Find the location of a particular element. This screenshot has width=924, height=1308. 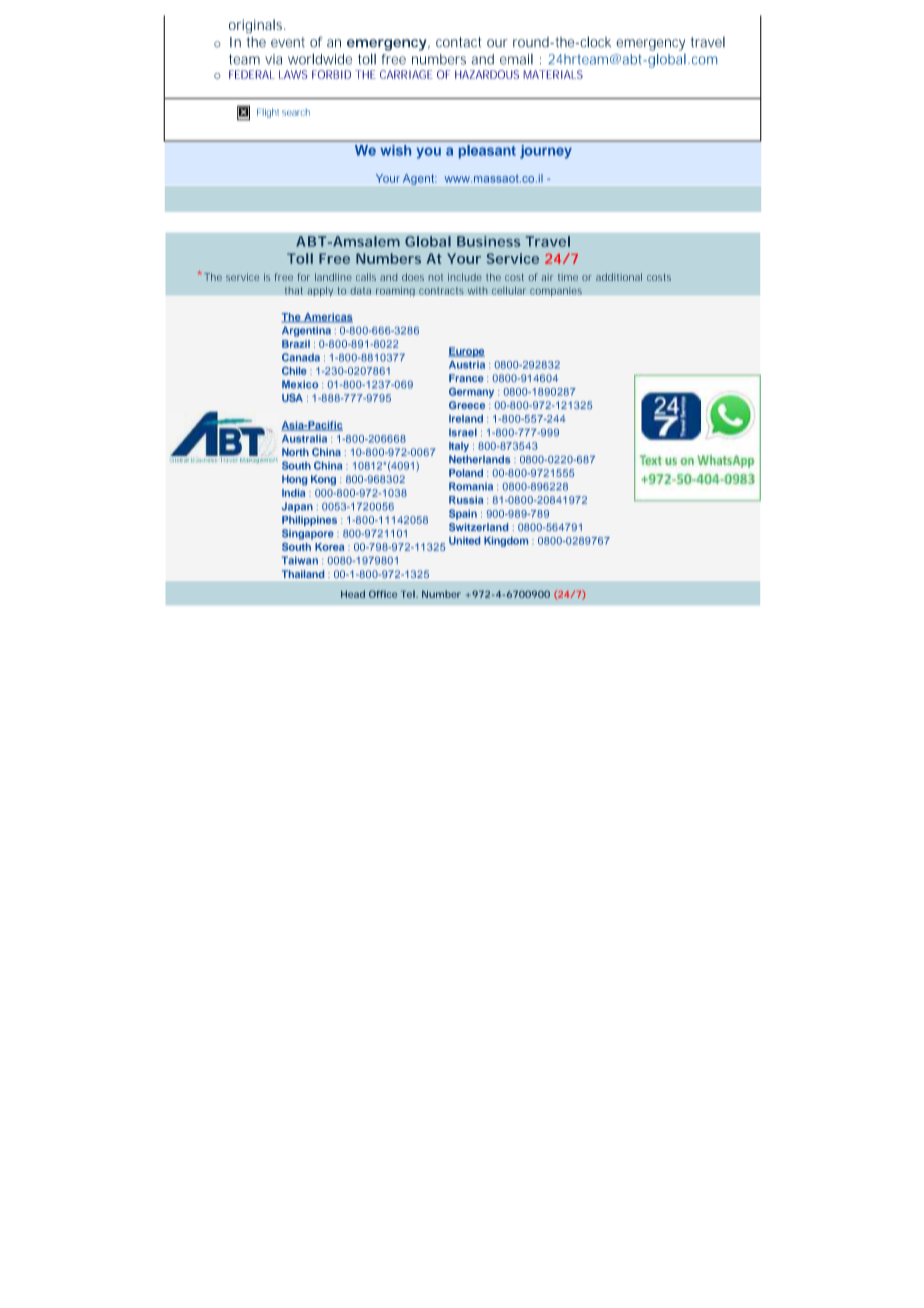

MATERIALS is located at coordinates (553, 74).
